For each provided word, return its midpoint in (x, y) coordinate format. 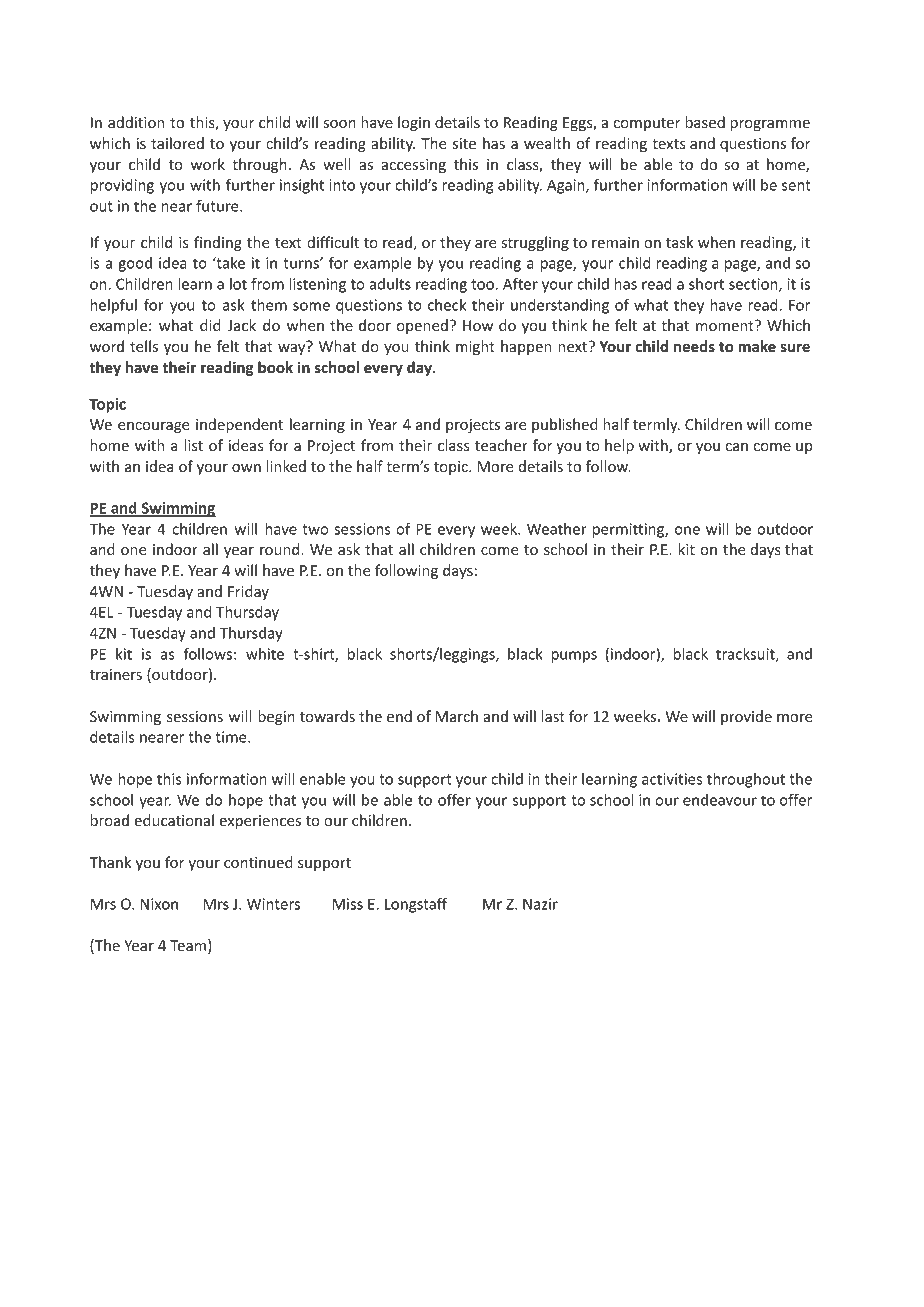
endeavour (720, 800)
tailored (177, 143)
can (737, 447)
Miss (348, 904)
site (464, 143)
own (246, 468)
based (705, 122)
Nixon (159, 904)
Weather (557, 529)
